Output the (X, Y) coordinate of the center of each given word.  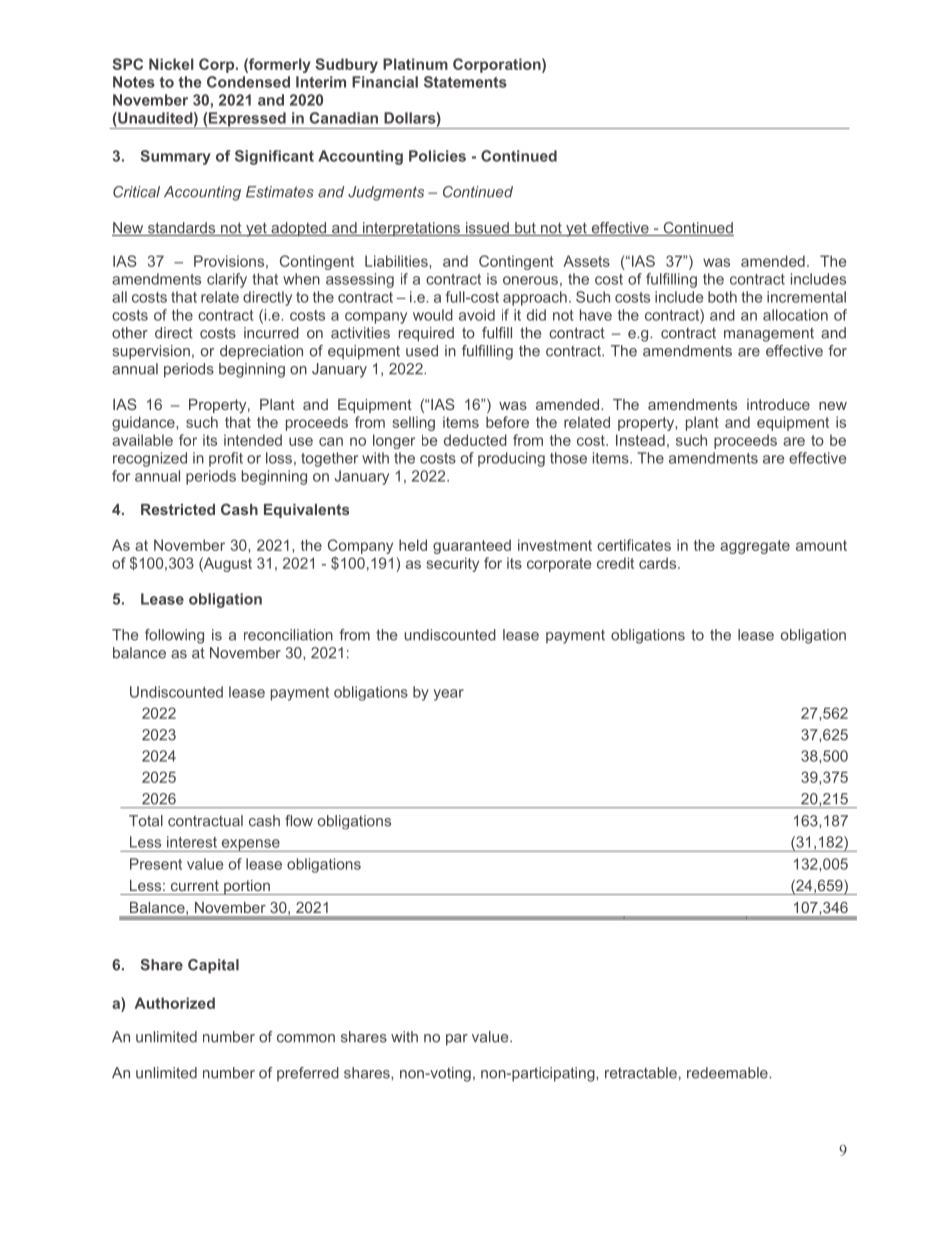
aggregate (755, 547)
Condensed (248, 82)
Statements (465, 82)
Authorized (174, 1003)
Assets (586, 261)
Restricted (178, 509)
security (452, 564)
